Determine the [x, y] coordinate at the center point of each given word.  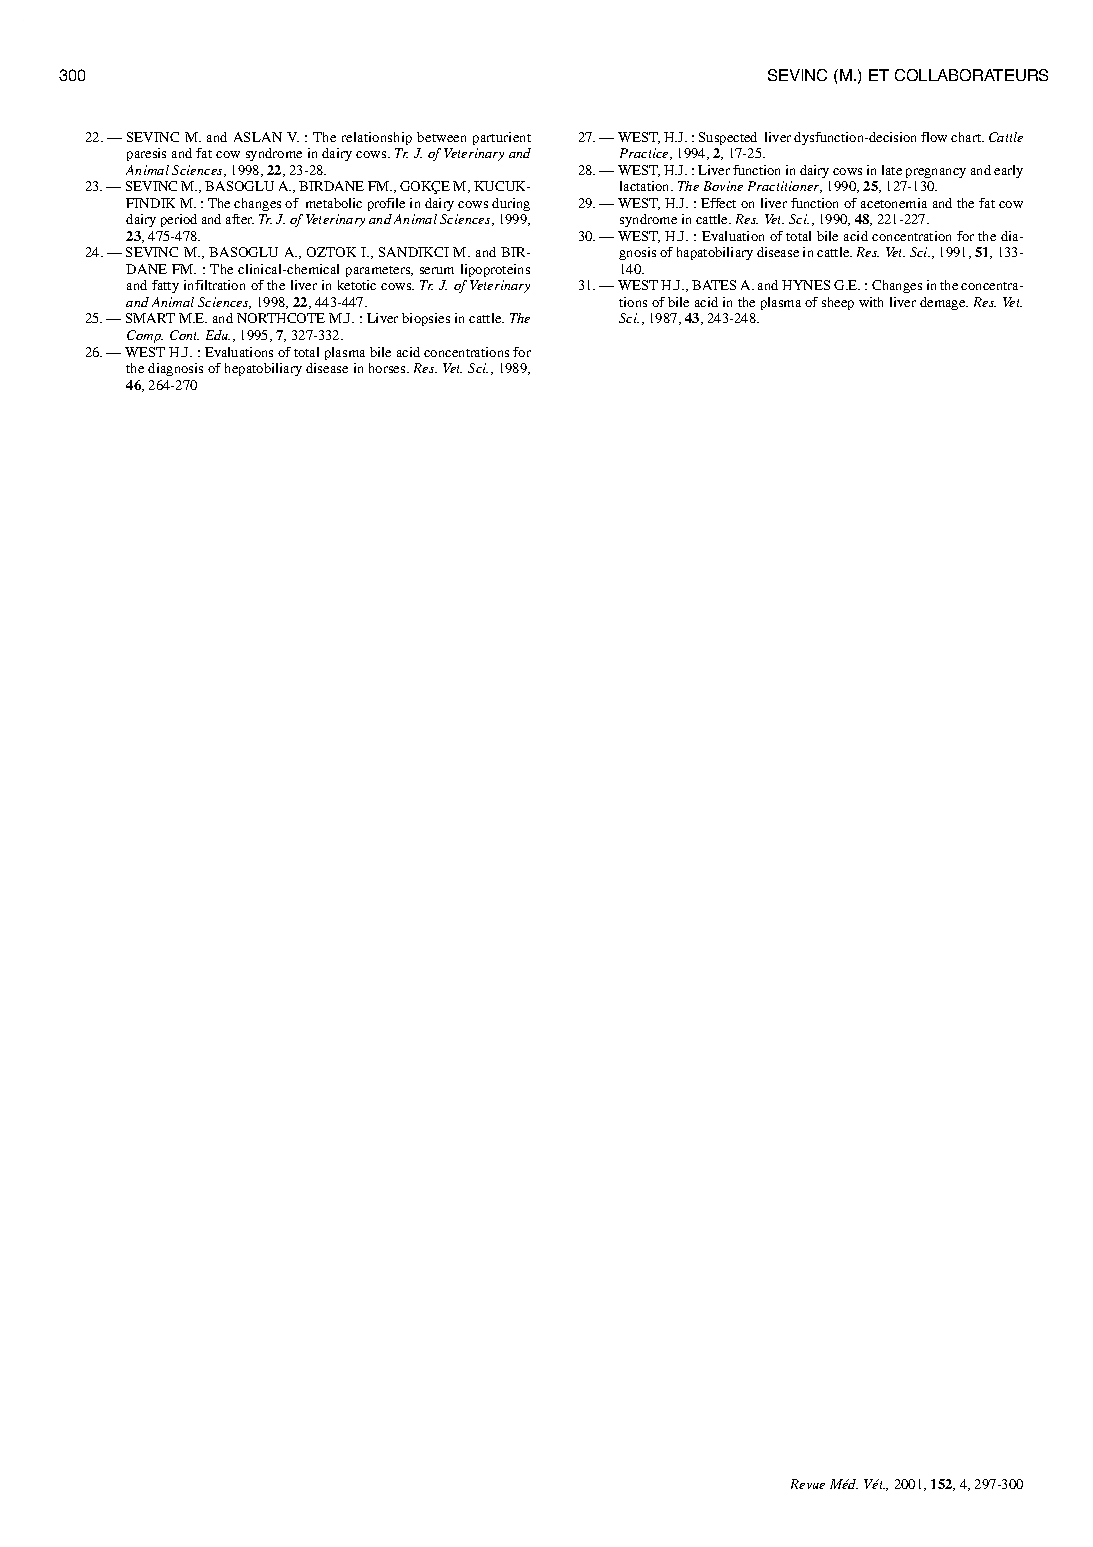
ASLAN [258, 137]
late [892, 170]
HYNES [806, 285]
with [871, 302]
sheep [838, 303]
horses [388, 368]
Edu [218, 335]
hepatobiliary [263, 369]
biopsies [426, 319]
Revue [808, 1484]
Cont [184, 335]
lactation [646, 186]
